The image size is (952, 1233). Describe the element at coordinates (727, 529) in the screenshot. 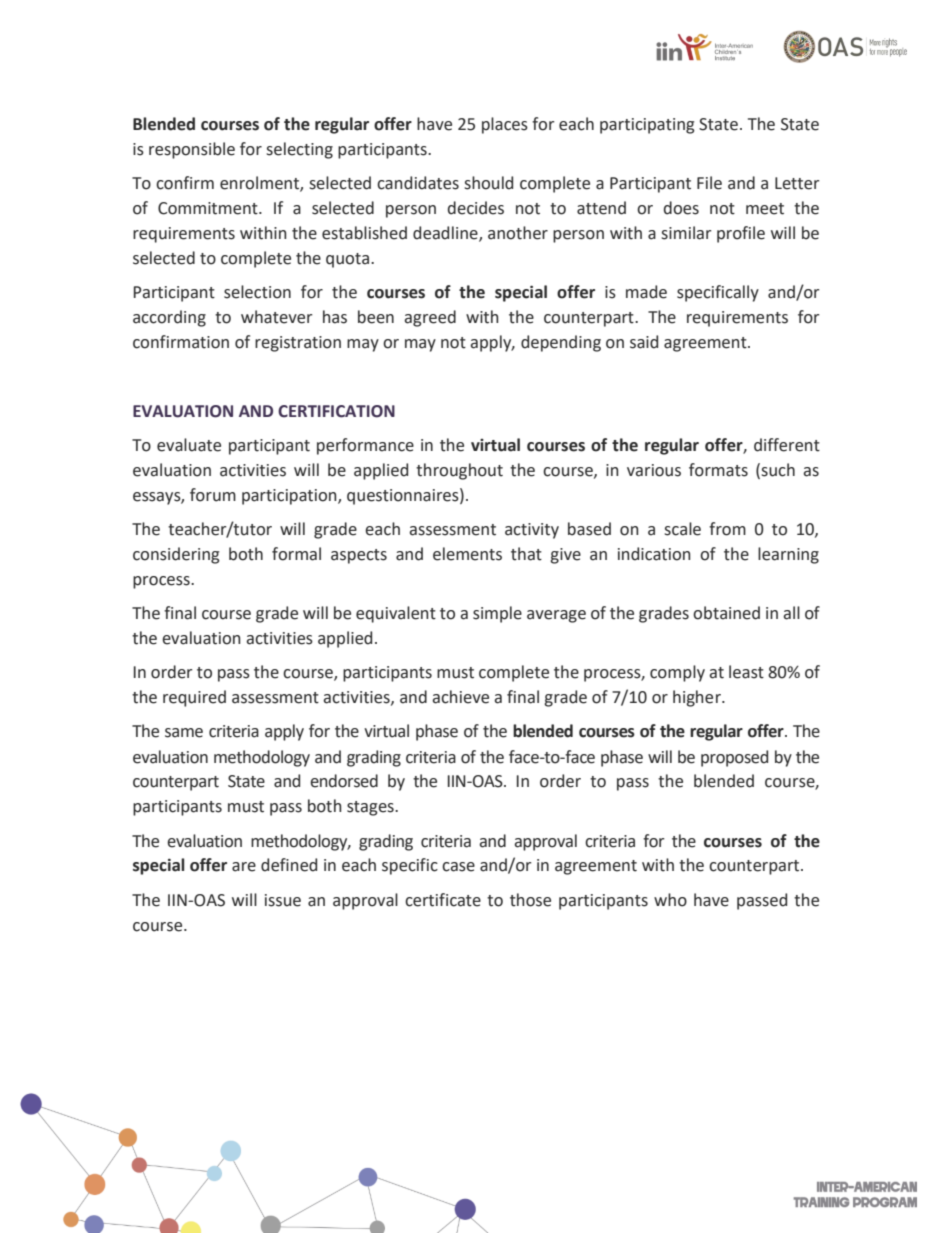

I see `from` at that location.
